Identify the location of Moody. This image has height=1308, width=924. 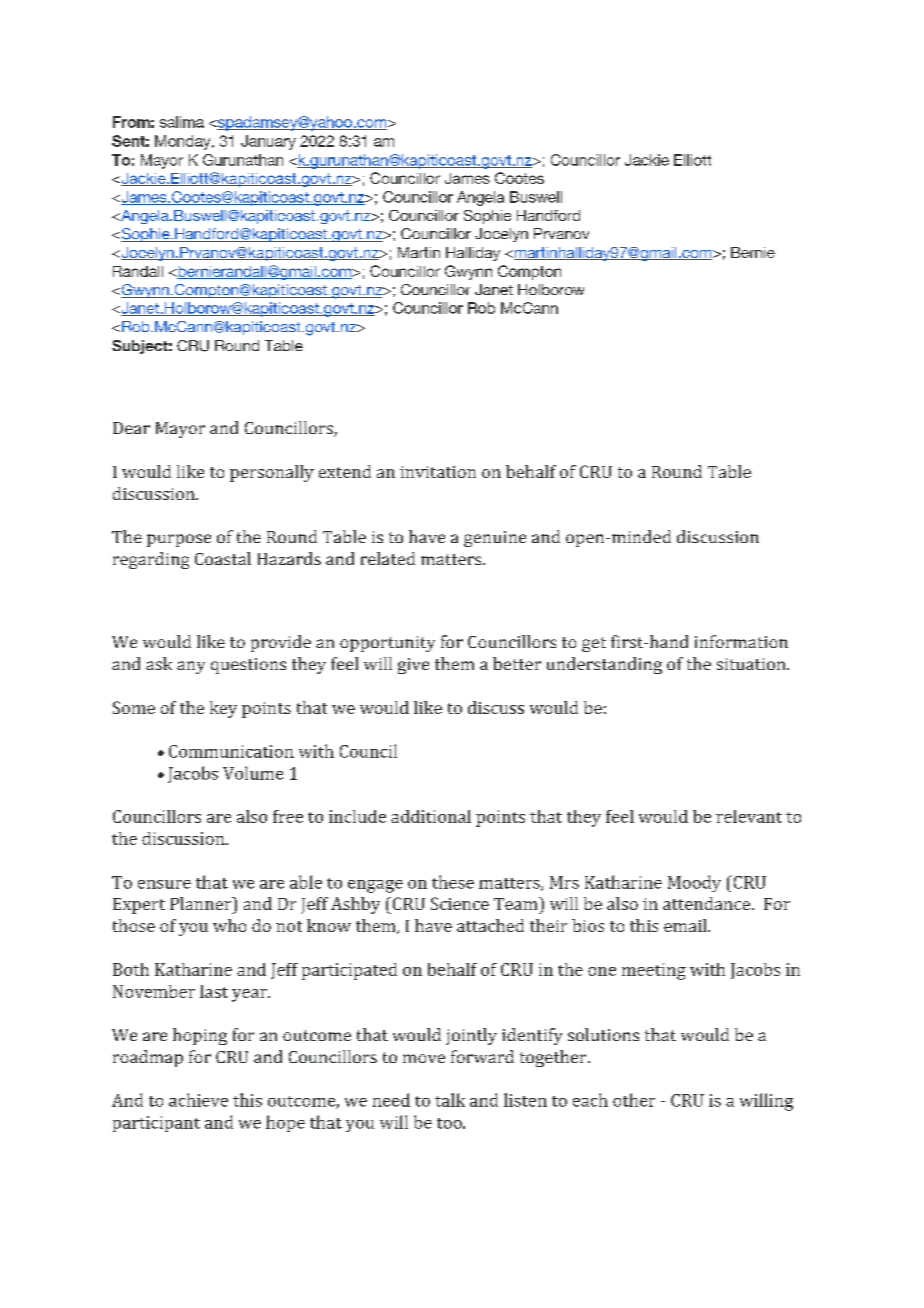
(694, 883).
